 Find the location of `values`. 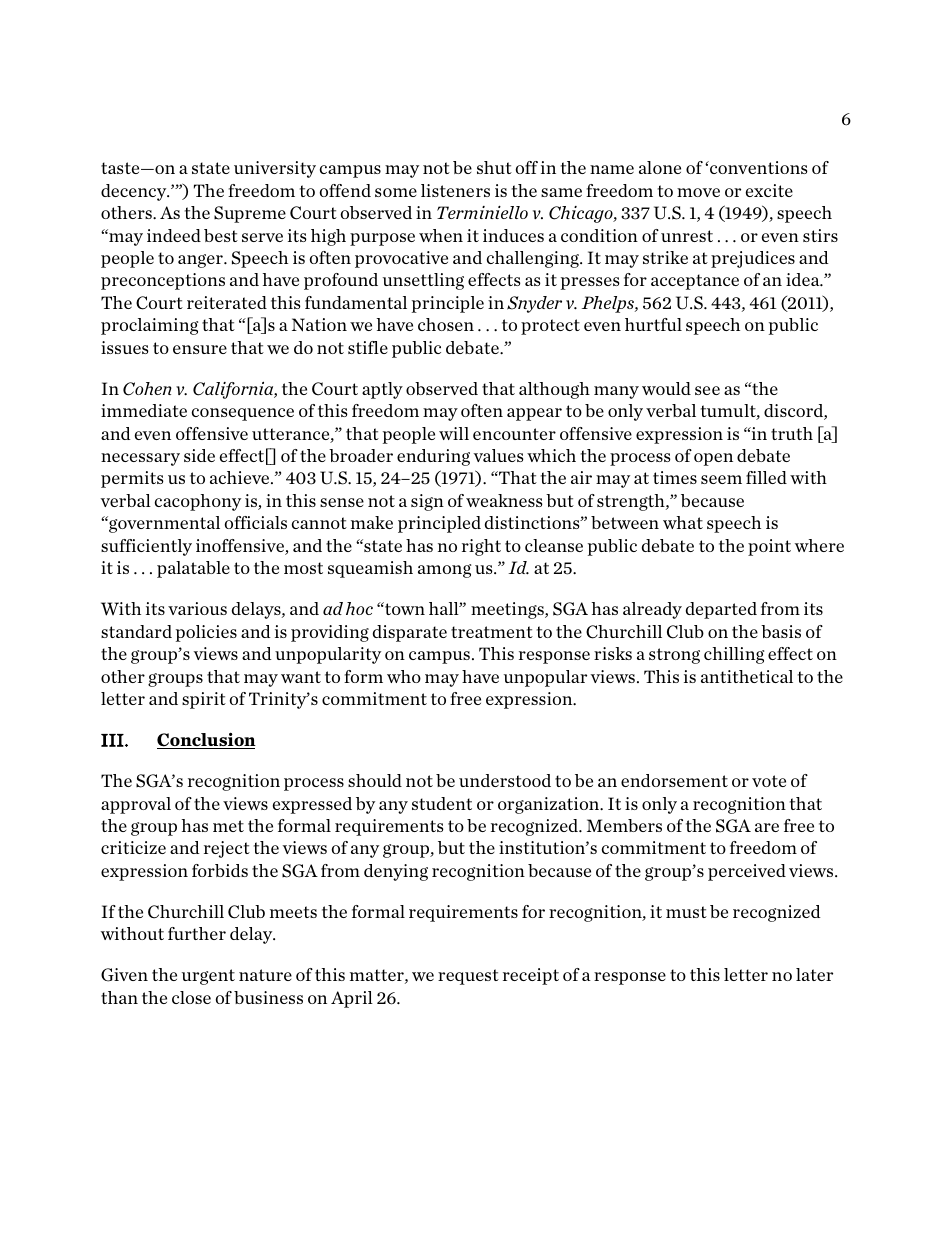

values is located at coordinates (498, 455).
